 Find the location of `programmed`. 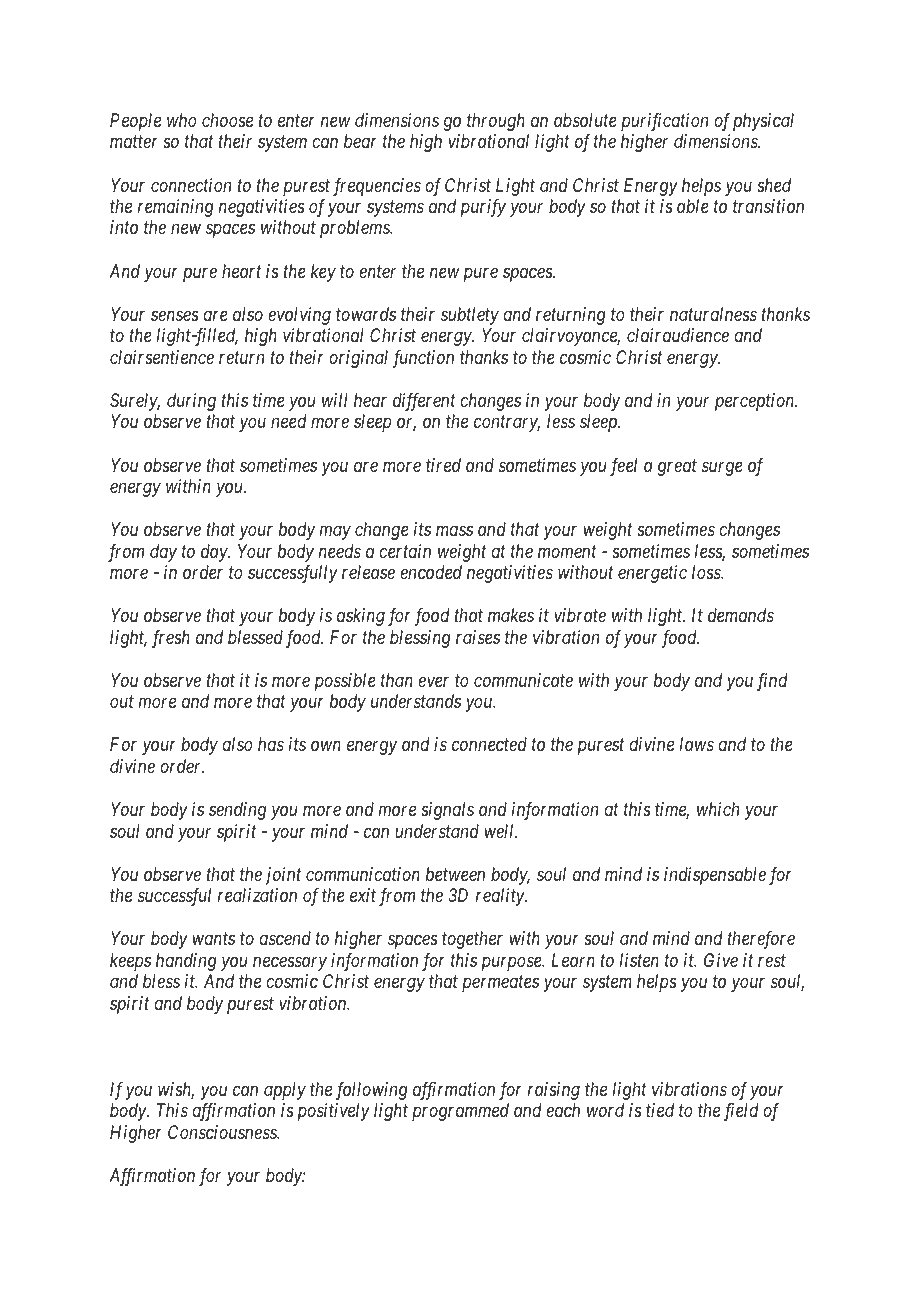

programmed is located at coordinates (460, 1112).
